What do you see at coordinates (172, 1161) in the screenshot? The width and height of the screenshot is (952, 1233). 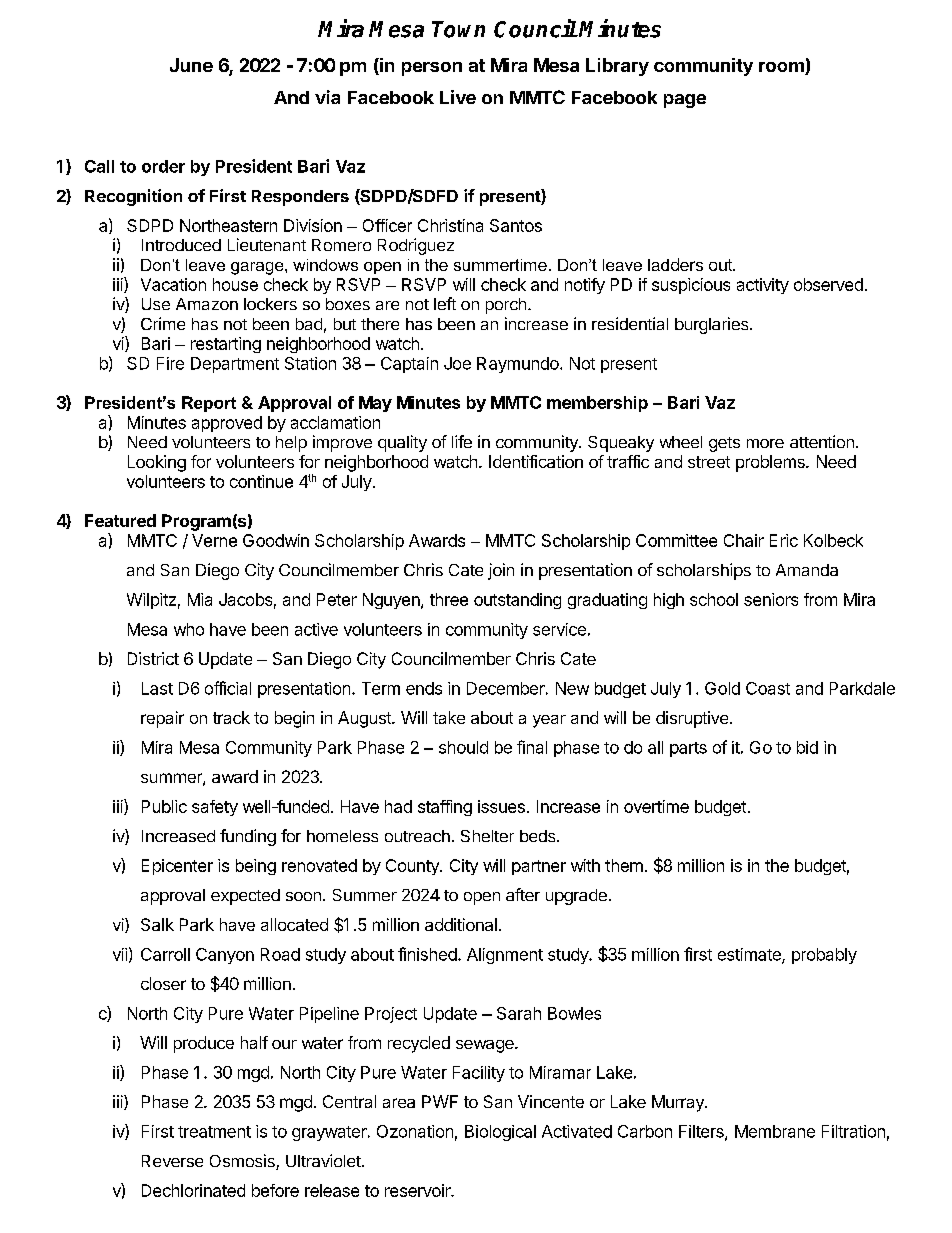 I see `Reverse` at bounding box center [172, 1161].
